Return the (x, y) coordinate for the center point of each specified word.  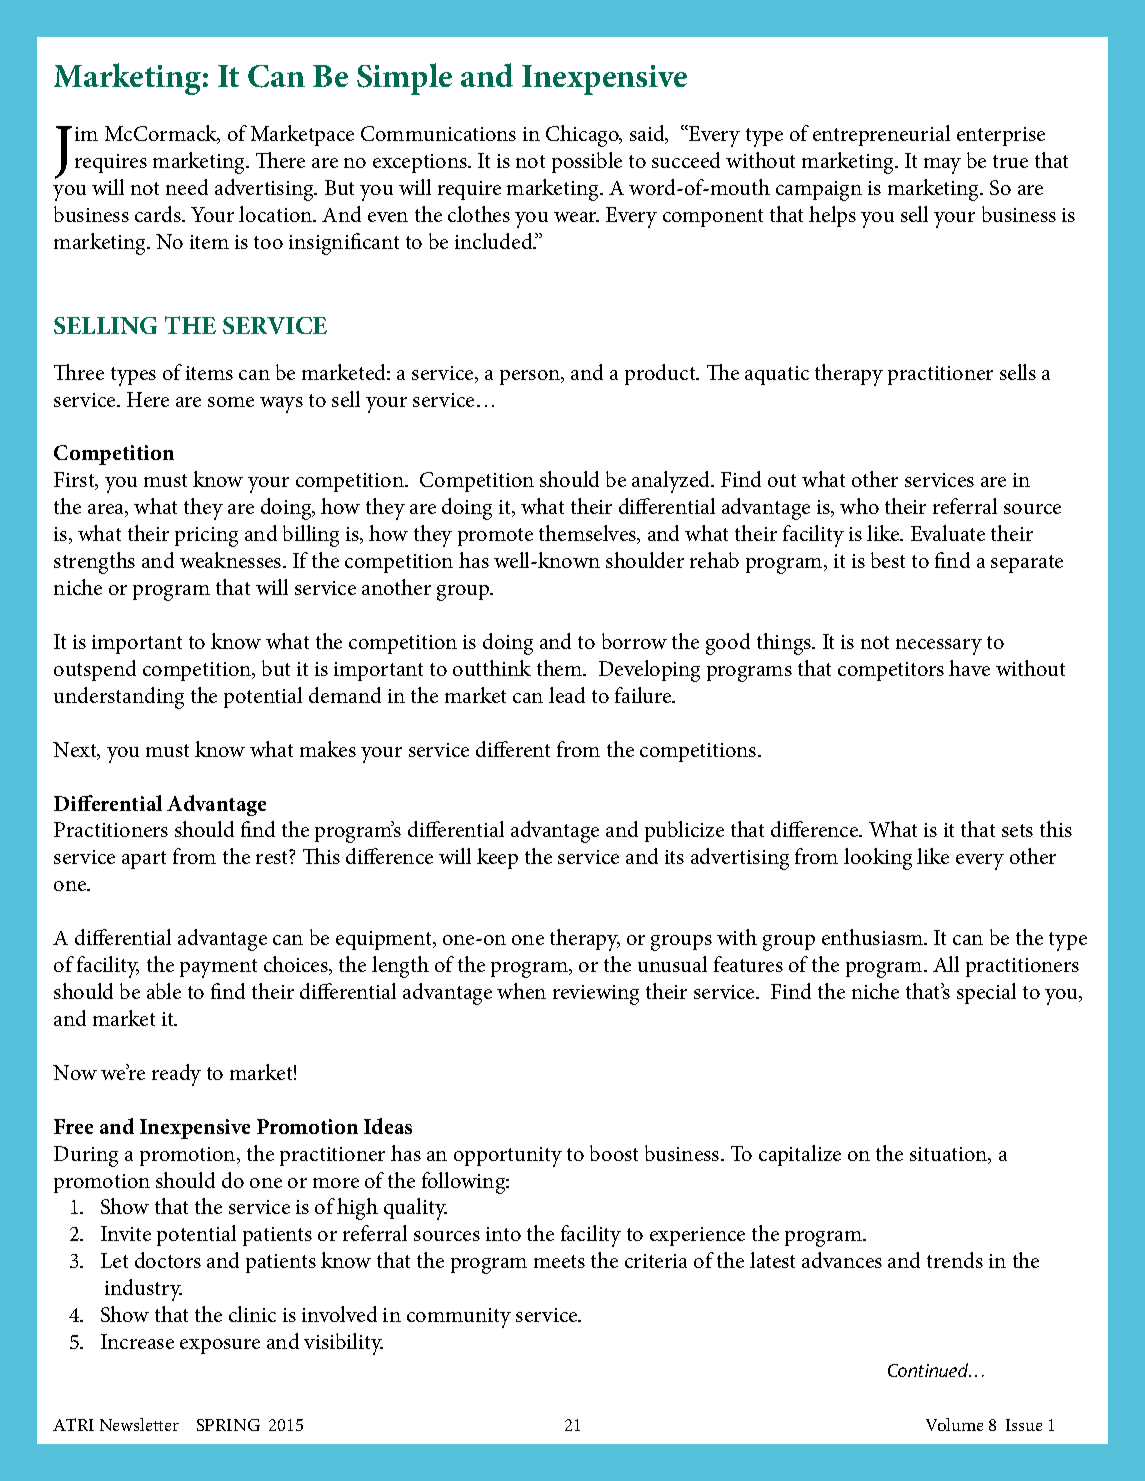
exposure (220, 1346)
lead (567, 695)
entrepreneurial (881, 135)
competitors (891, 671)
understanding (119, 698)
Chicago (583, 136)
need (187, 187)
